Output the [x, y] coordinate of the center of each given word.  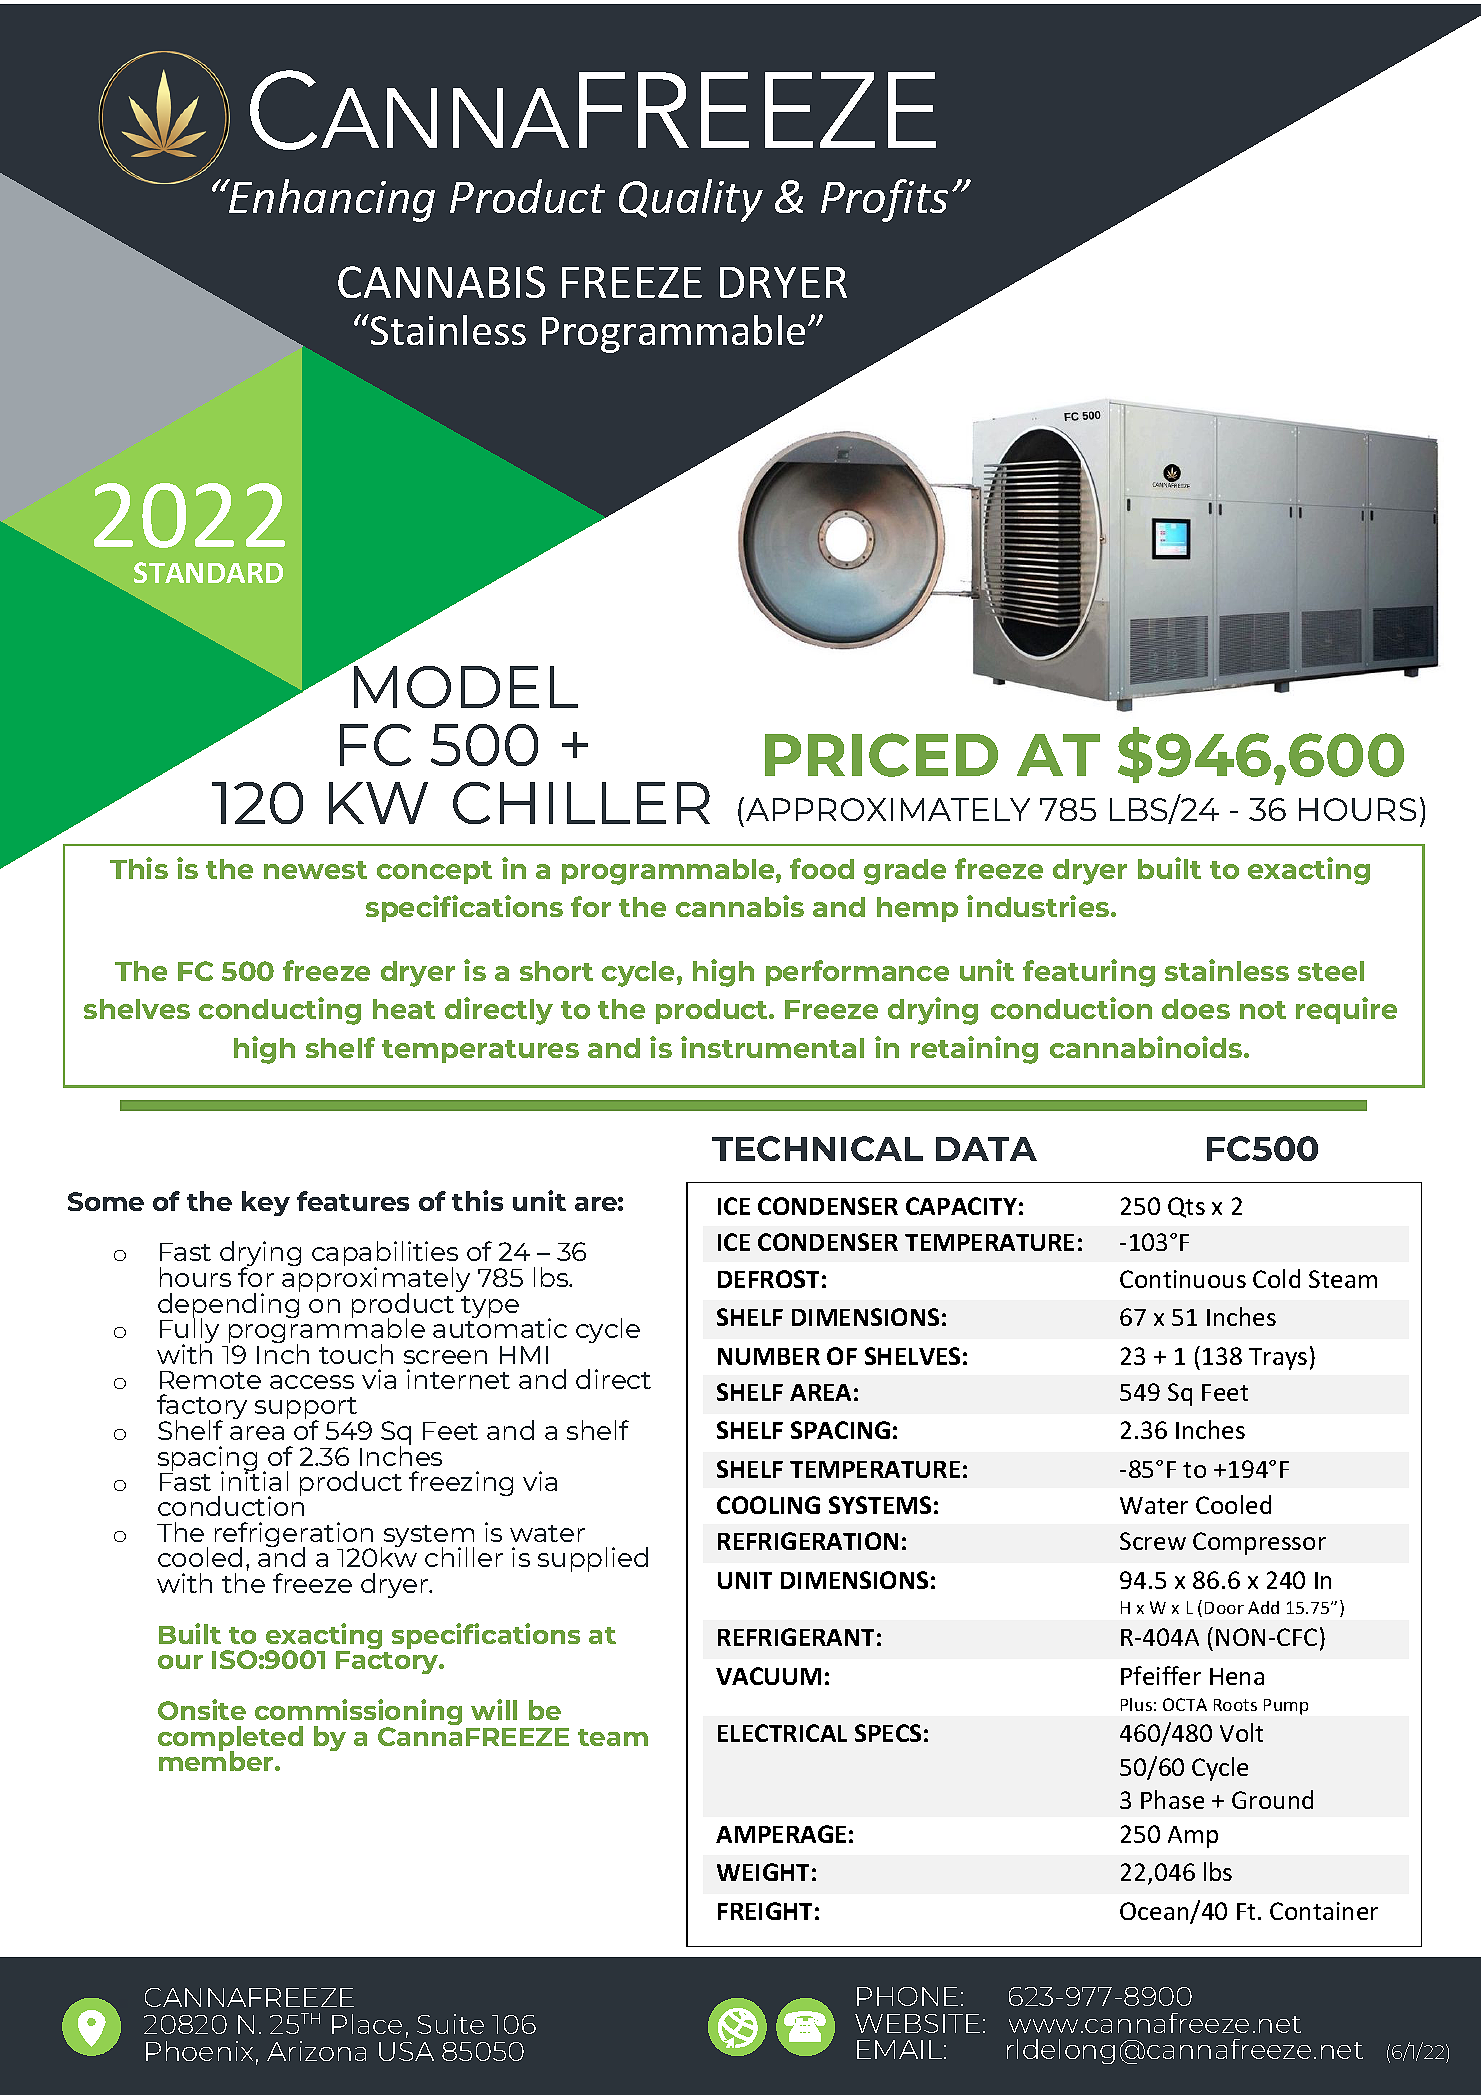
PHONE [907, 1996]
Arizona [316, 2051]
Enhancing [331, 200]
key [266, 1203]
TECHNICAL [817, 1148]
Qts [1186, 1207]
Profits [884, 200]
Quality [691, 200]
